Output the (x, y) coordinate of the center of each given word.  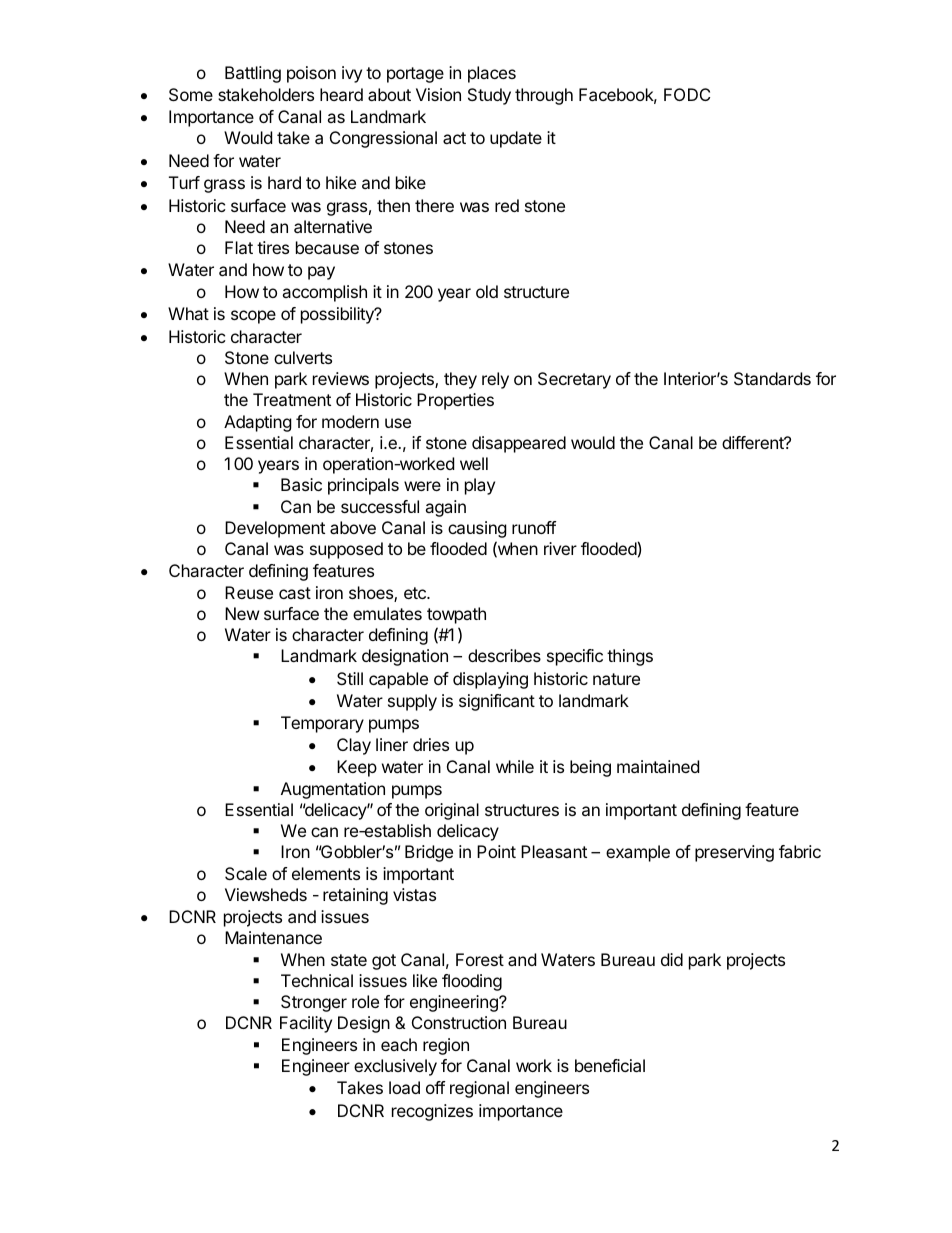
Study (489, 96)
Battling (253, 74)
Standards (772, 378)
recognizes (432, 1112)
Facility (306, 1024)
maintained (658, 766)
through (544, 96)
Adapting (258, 423)
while (515, 766)
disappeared (519, 444)
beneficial (610, 1065)
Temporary (322, 724)
